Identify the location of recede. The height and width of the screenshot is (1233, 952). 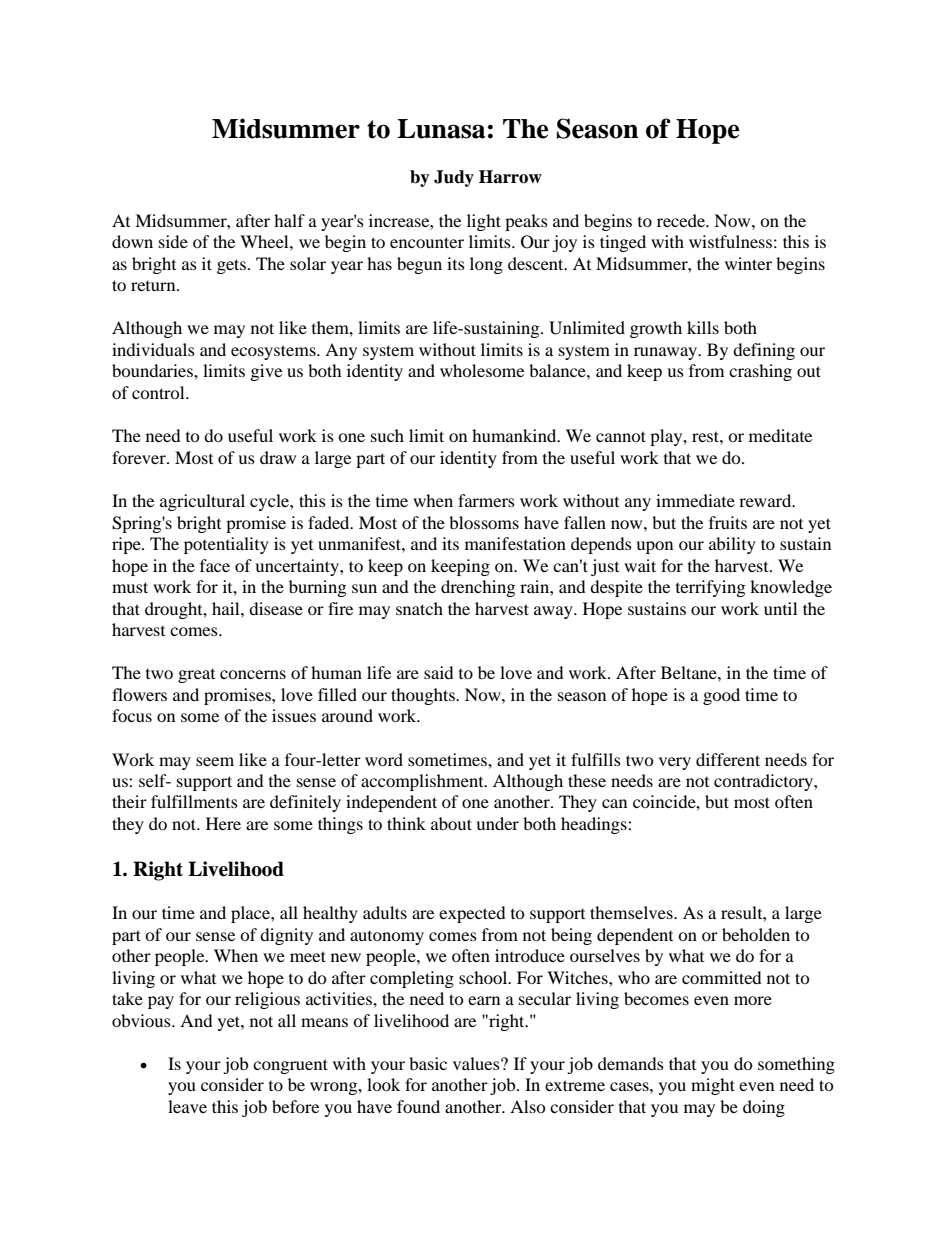
(682, 220).
